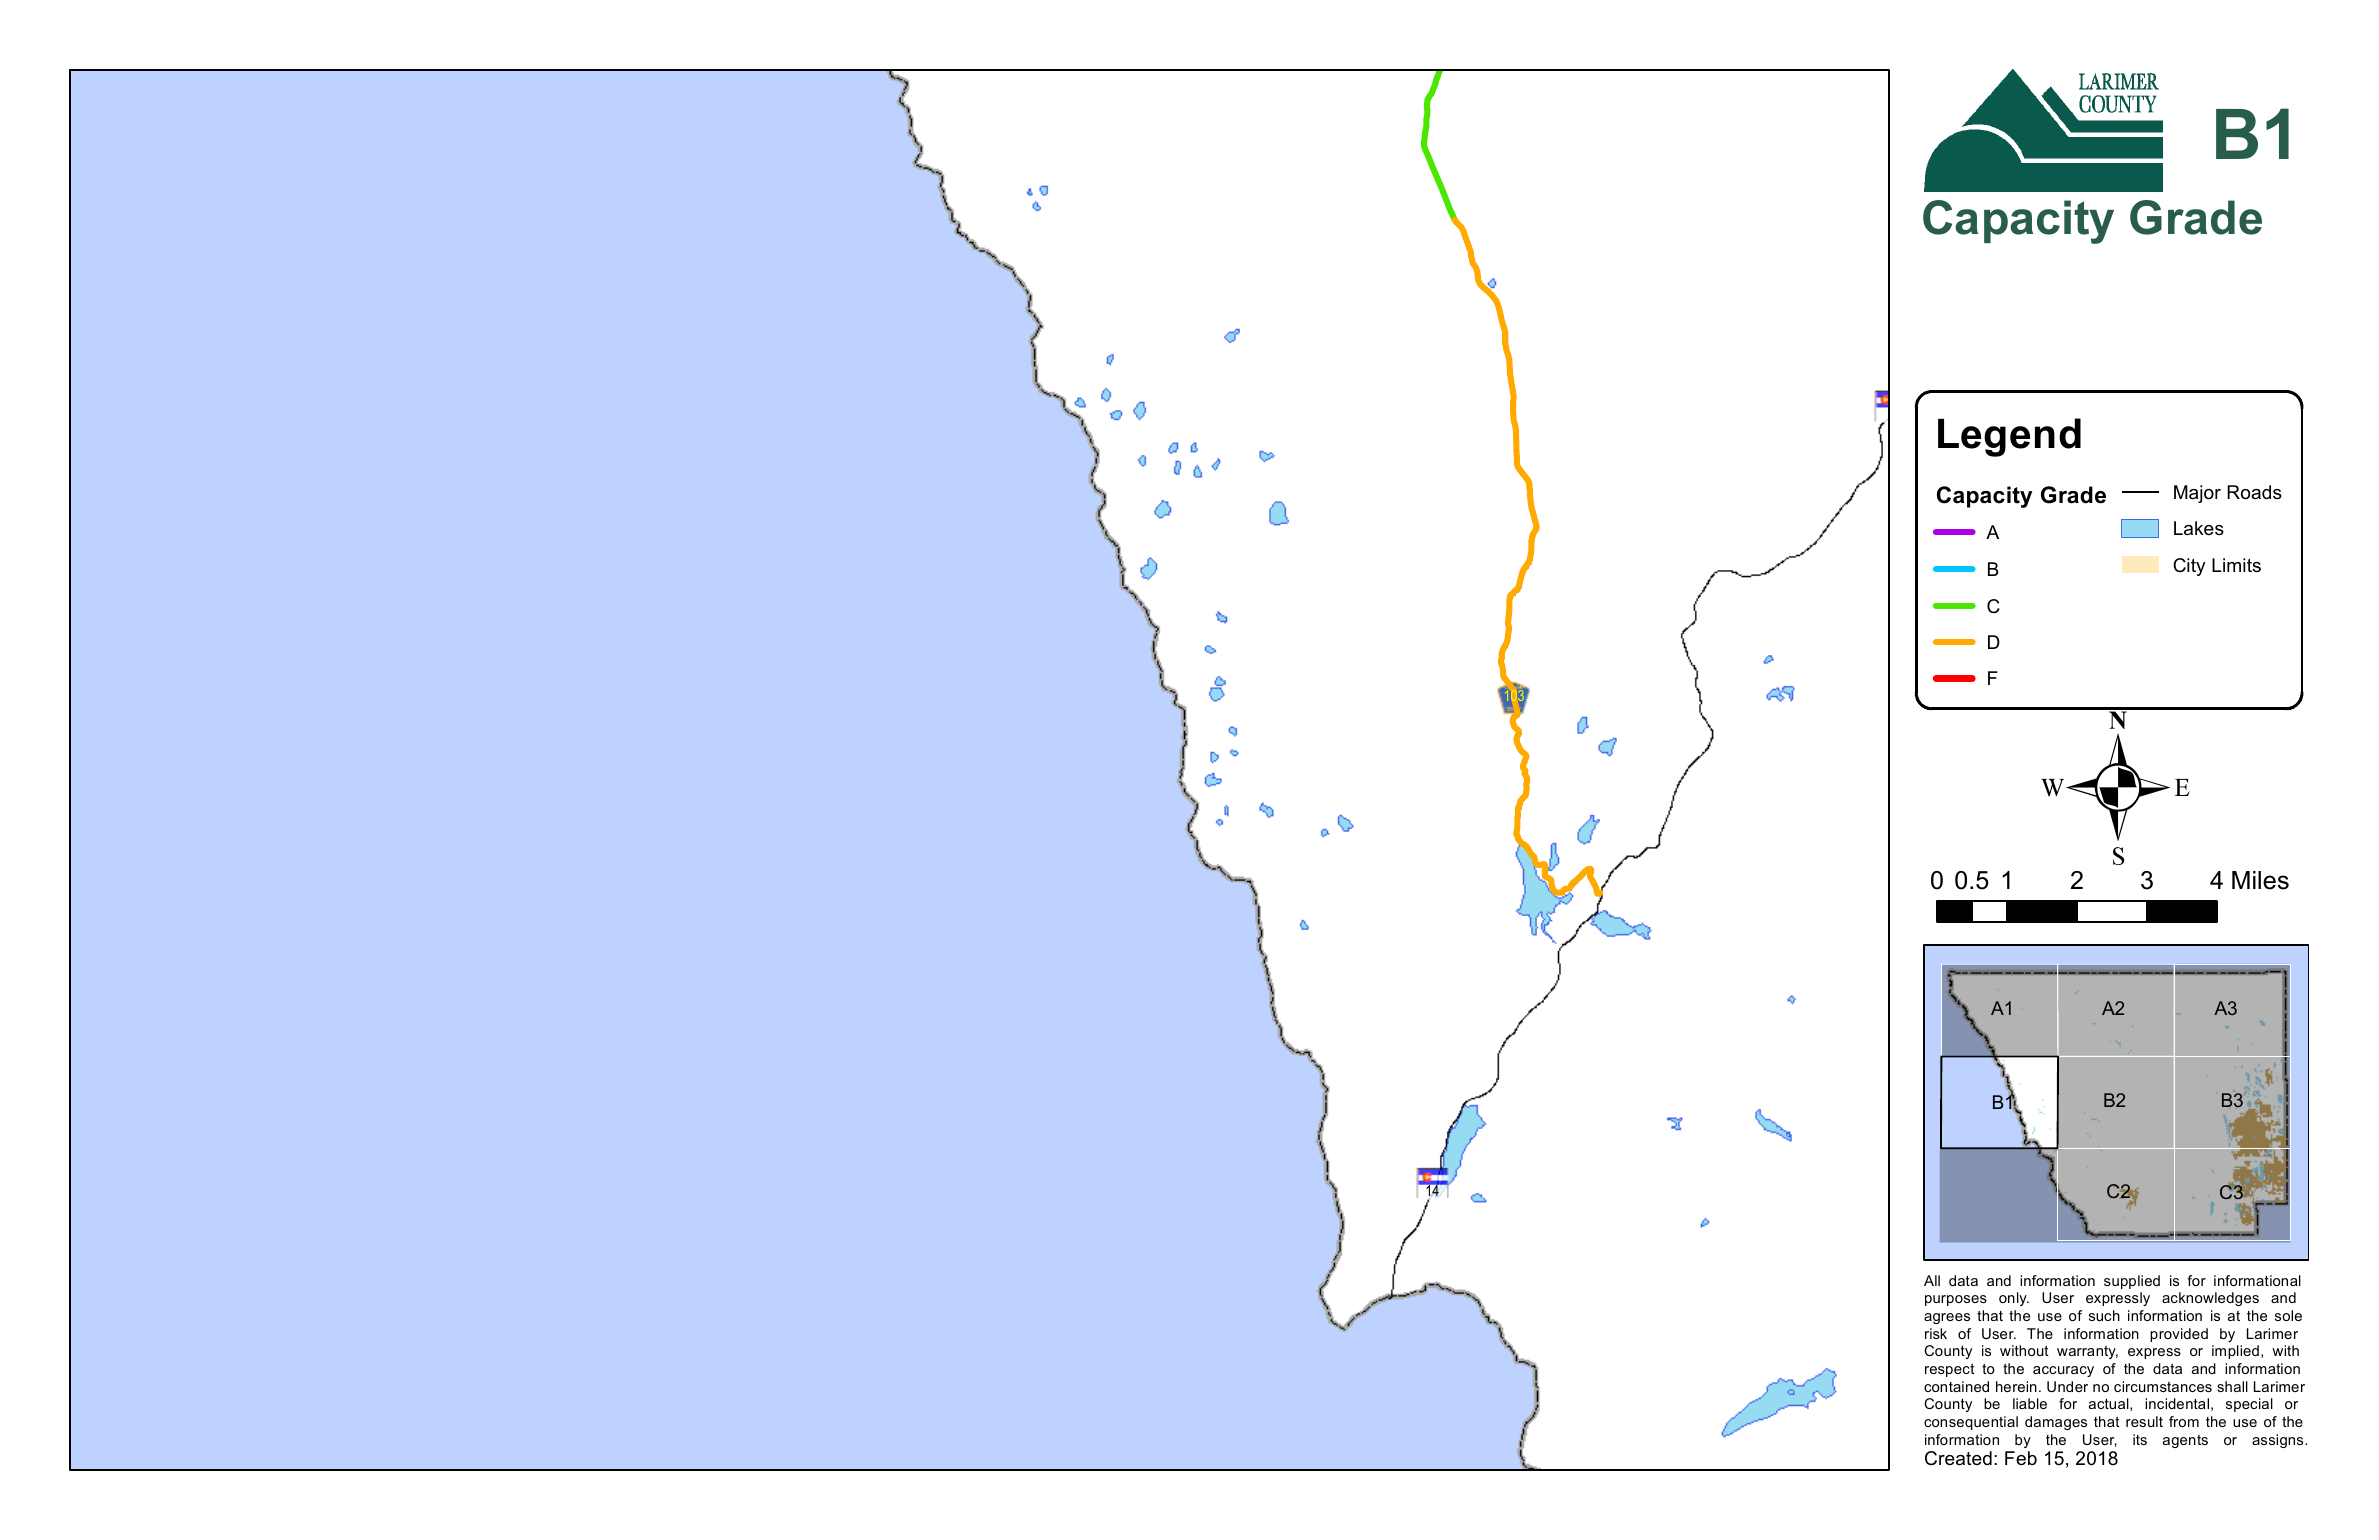  What do you see at coordinates (2009, 437) in the document?
I see `Legend` at bounding box center [2009, 437].
